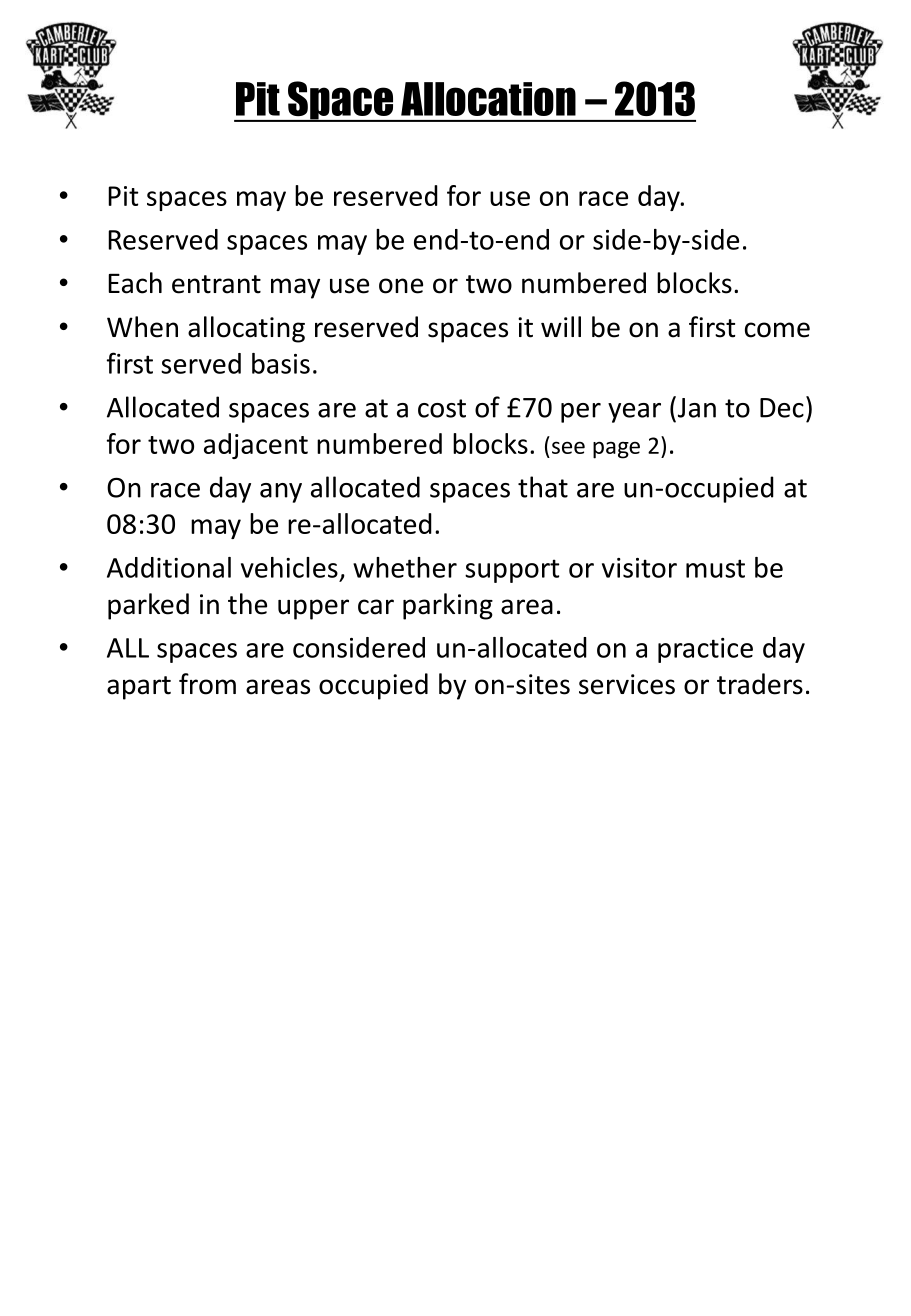  Describe the element at coordinates (442, 408) in the screenshot. I see `cost` at that location.
